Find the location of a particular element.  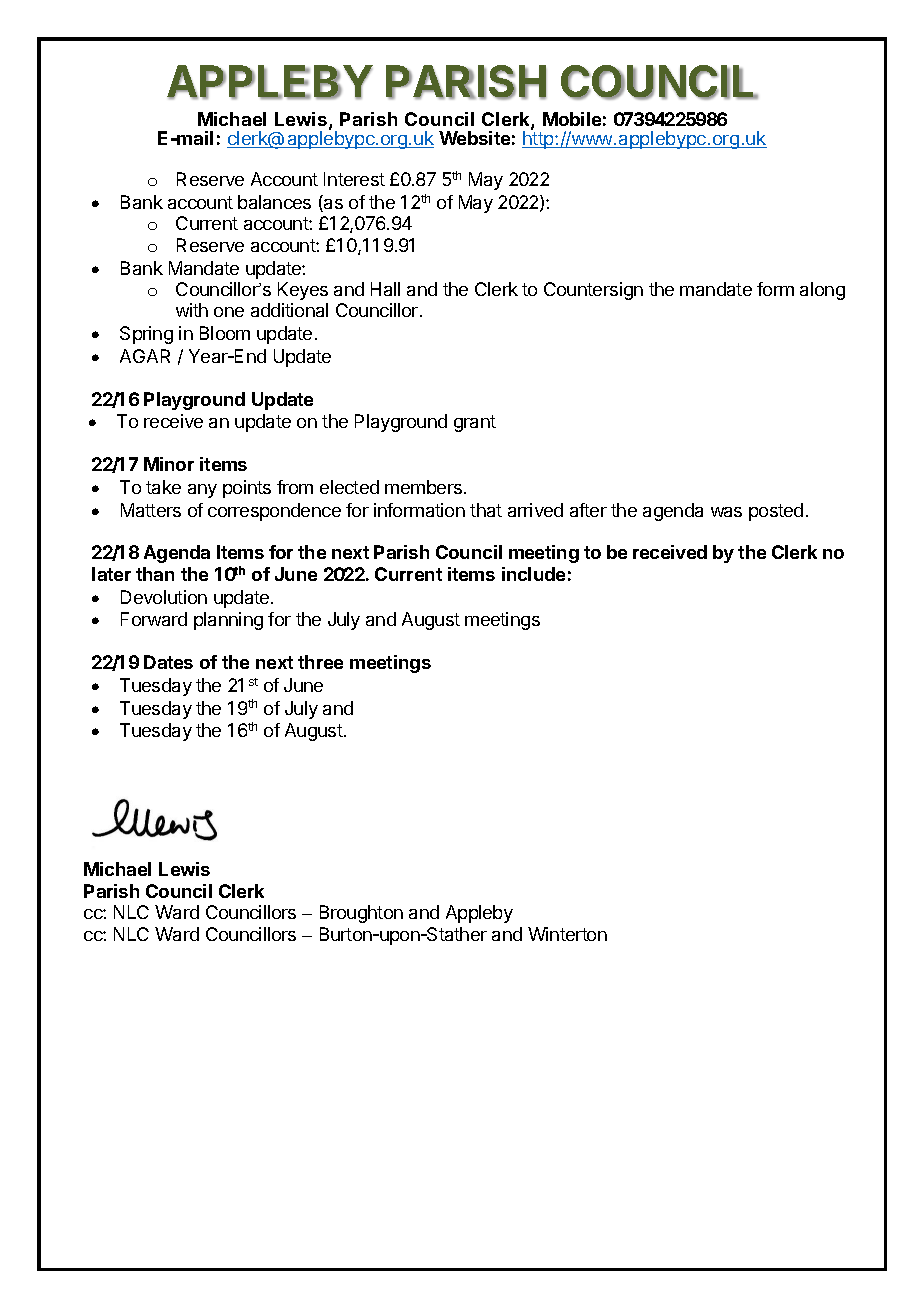

along is located at coordinates (822, 291).
